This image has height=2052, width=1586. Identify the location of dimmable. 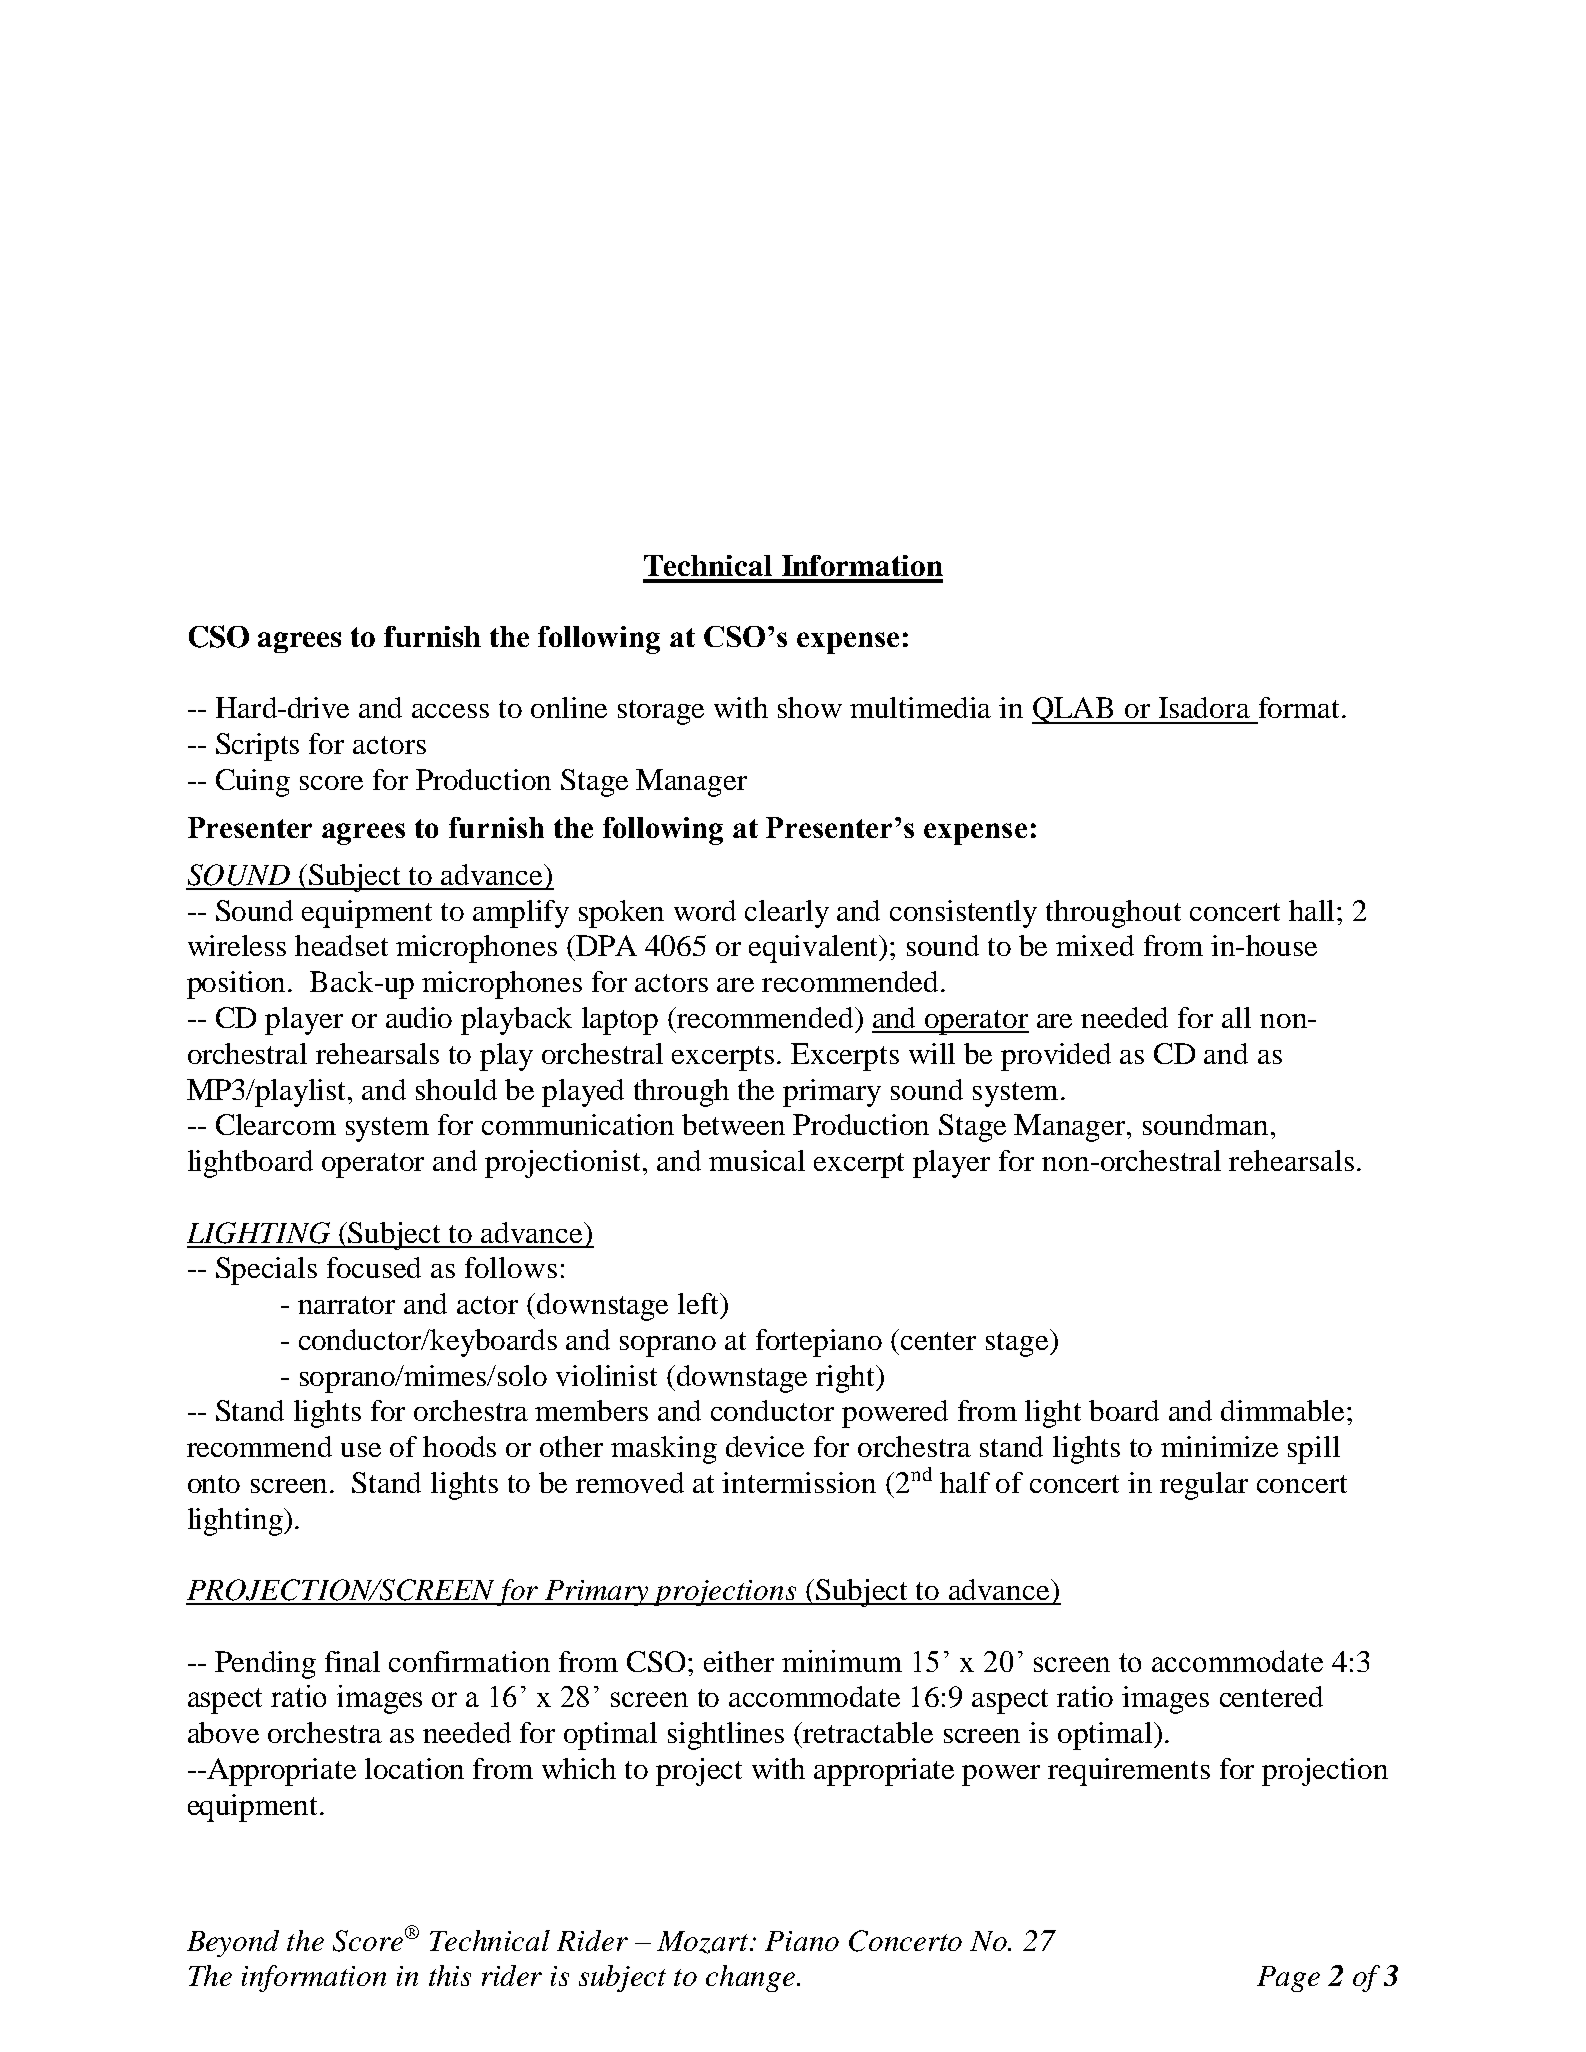
(1284, 1410).
